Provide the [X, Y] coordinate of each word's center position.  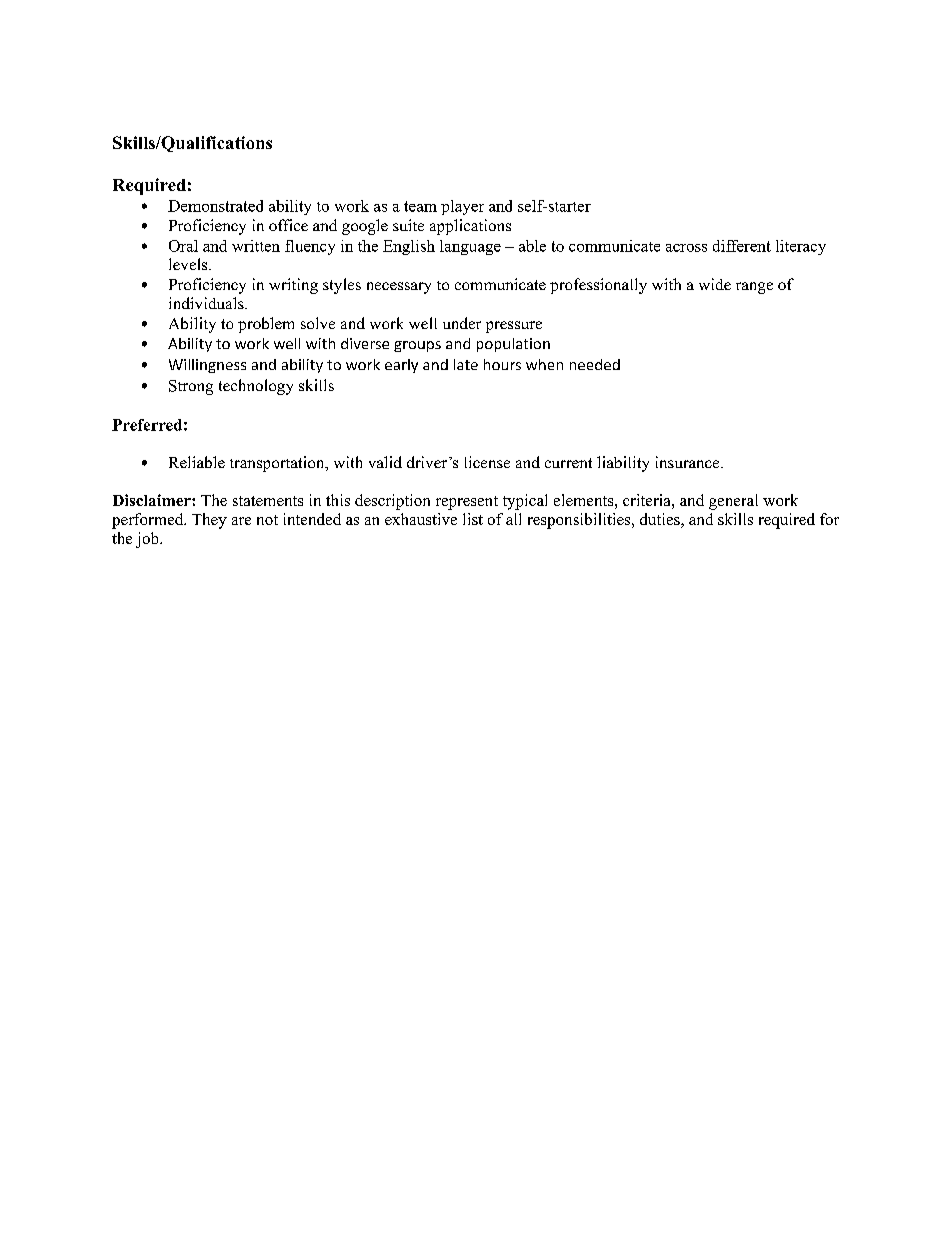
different [742, 246]
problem [266, 325]
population [513, 345]
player [462, 207]
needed [595, 364]
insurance [689, 462]
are [241, 521]
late [466, 364]
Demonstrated [215, 206]
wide [715, 284]
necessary [399, 288]
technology [256, 387]
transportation [278, 464]
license [487, 462]
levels [189, 264]
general [733, 502]
